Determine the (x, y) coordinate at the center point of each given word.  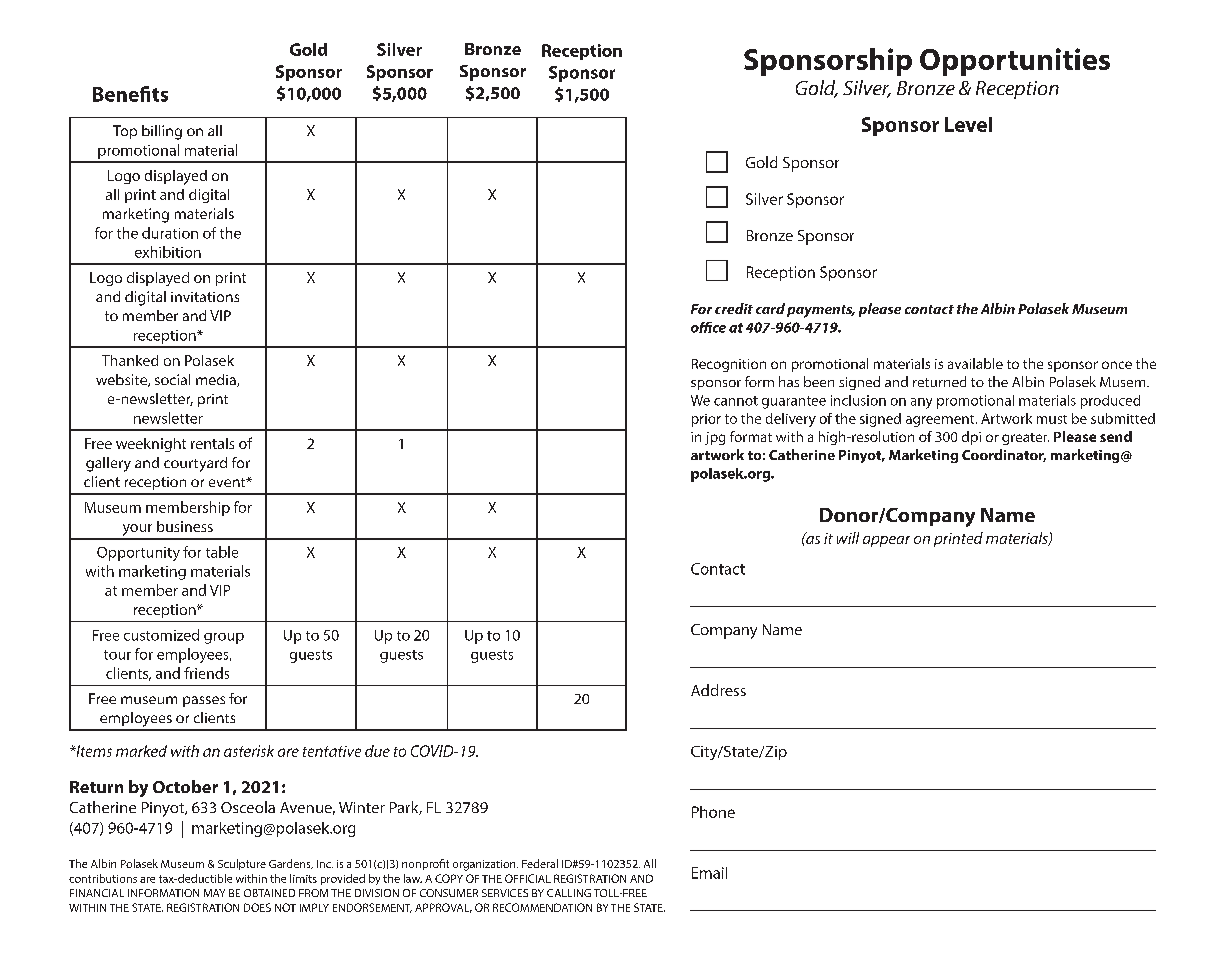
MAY (214, 893)
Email (709, 873)
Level (968, 124)
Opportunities (1015, 62)
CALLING (569, 893)
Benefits (130, 94)
